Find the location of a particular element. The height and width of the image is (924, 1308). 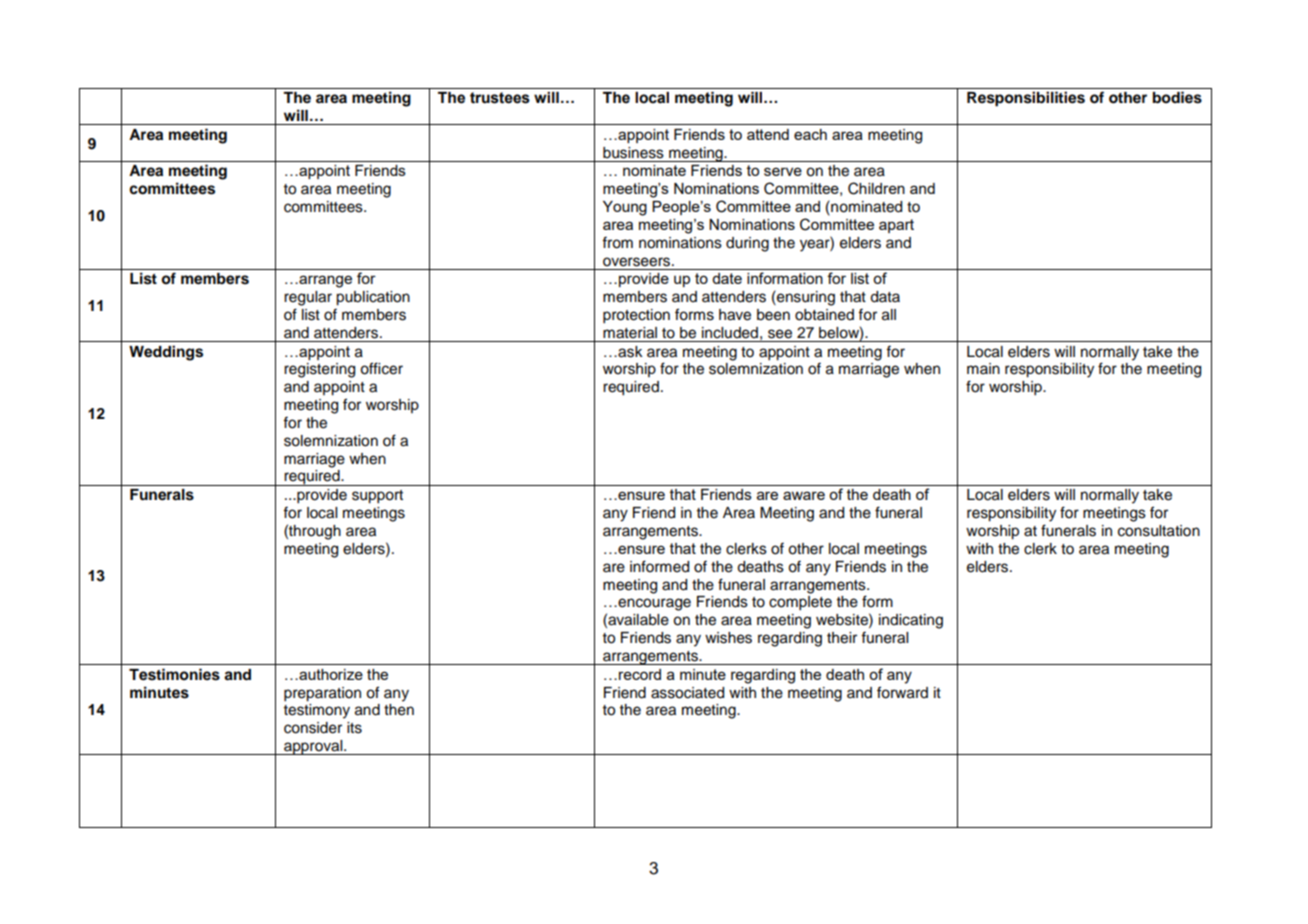

consultation is located at coordinates (1159, 531).
